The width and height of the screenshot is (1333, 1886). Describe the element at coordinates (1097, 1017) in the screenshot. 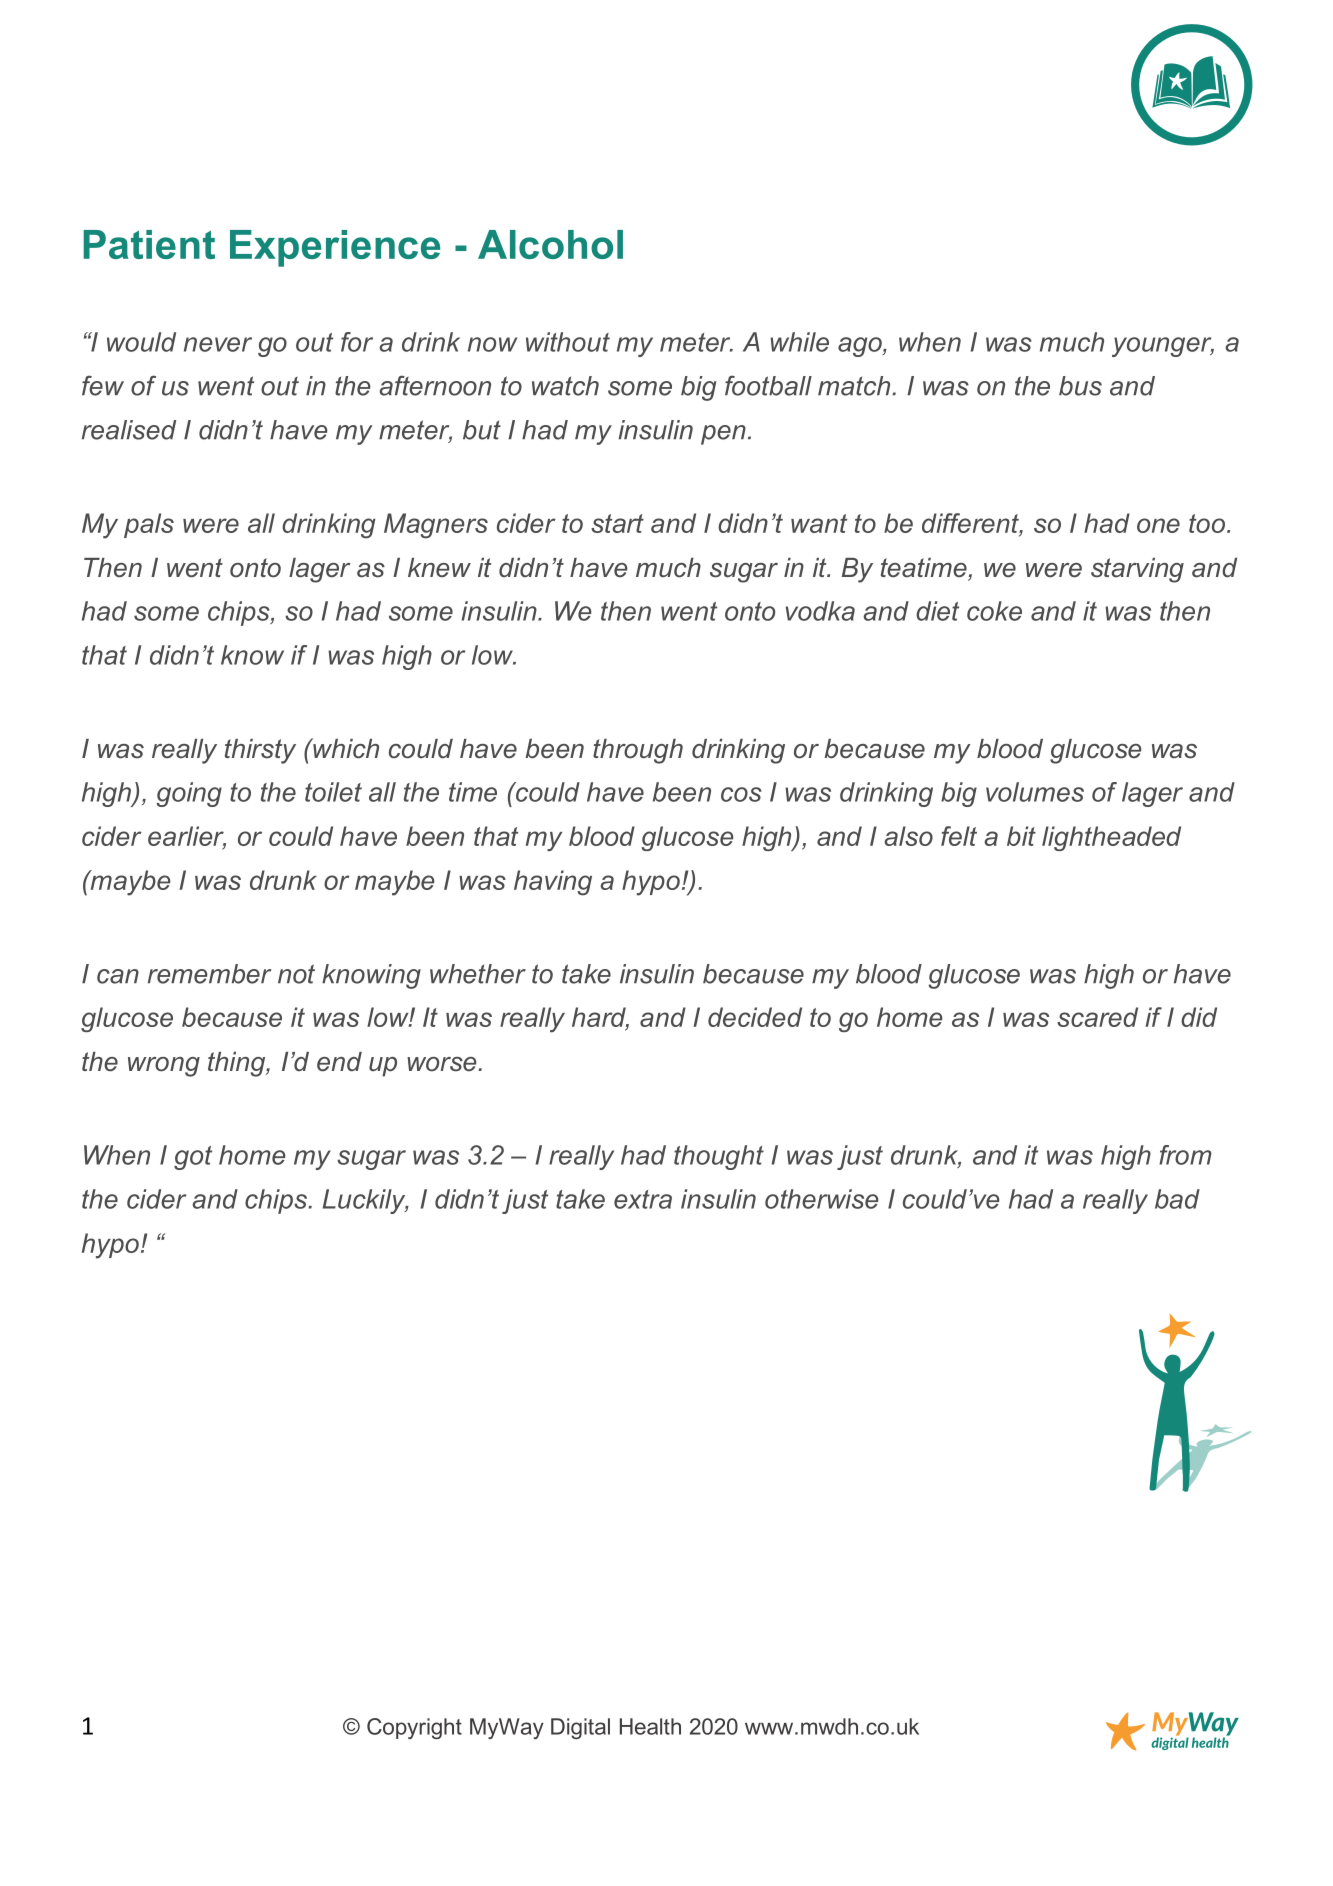

I see `scared` at that location.
